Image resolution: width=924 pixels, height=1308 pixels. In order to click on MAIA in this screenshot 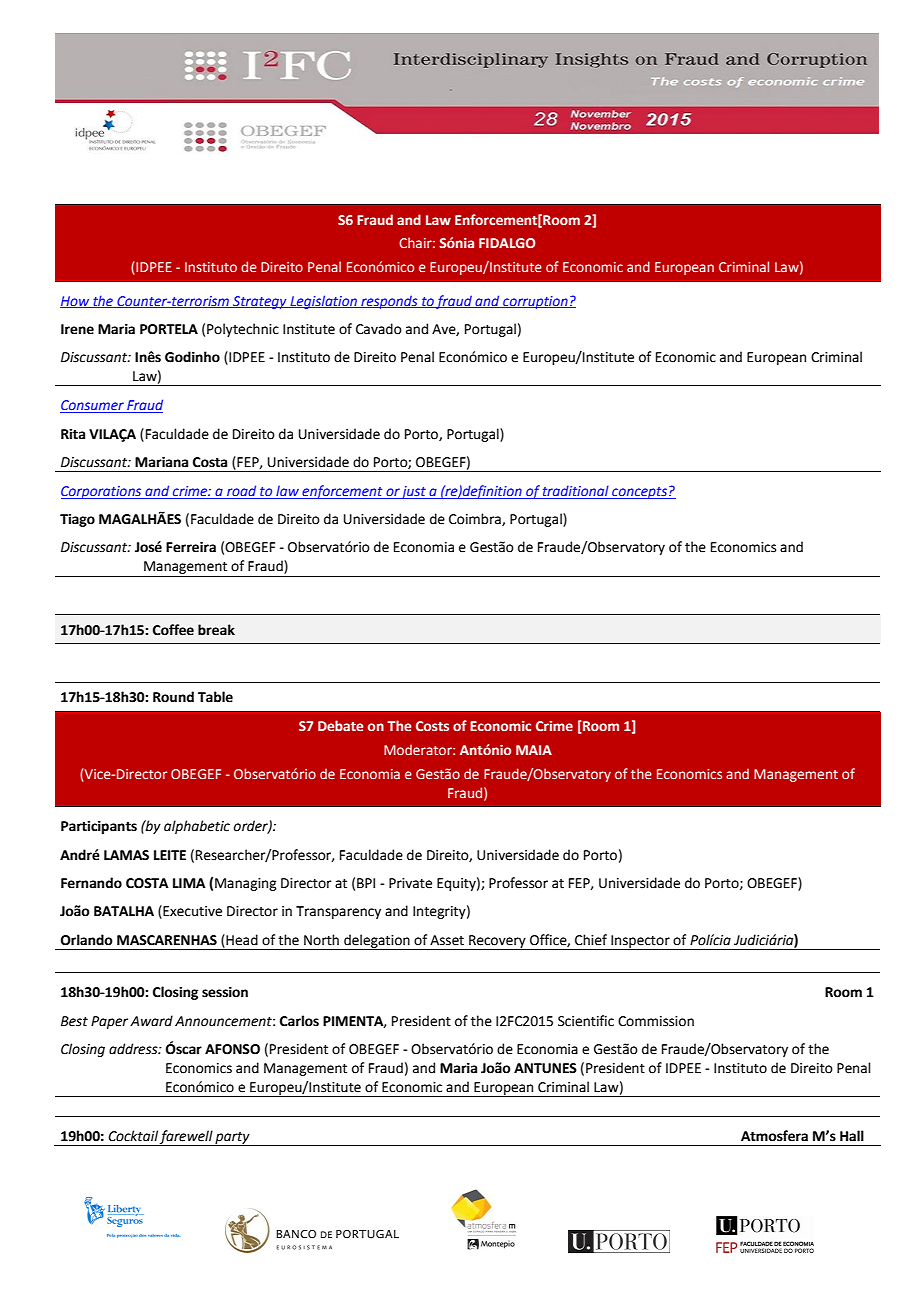, I will do `click(534, 750)`.
